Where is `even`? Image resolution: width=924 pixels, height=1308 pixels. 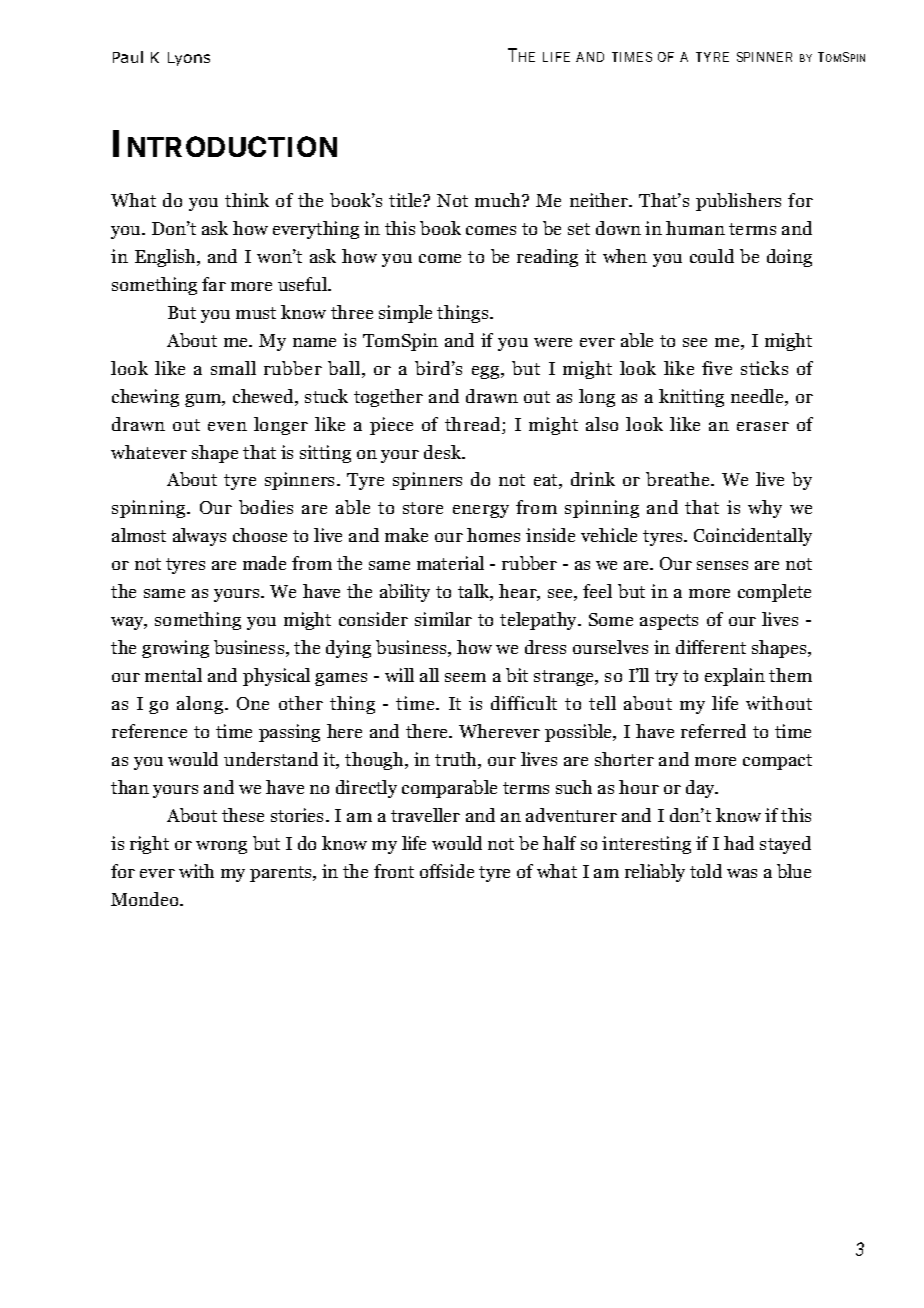 even is located at coordinates (227, 426).
